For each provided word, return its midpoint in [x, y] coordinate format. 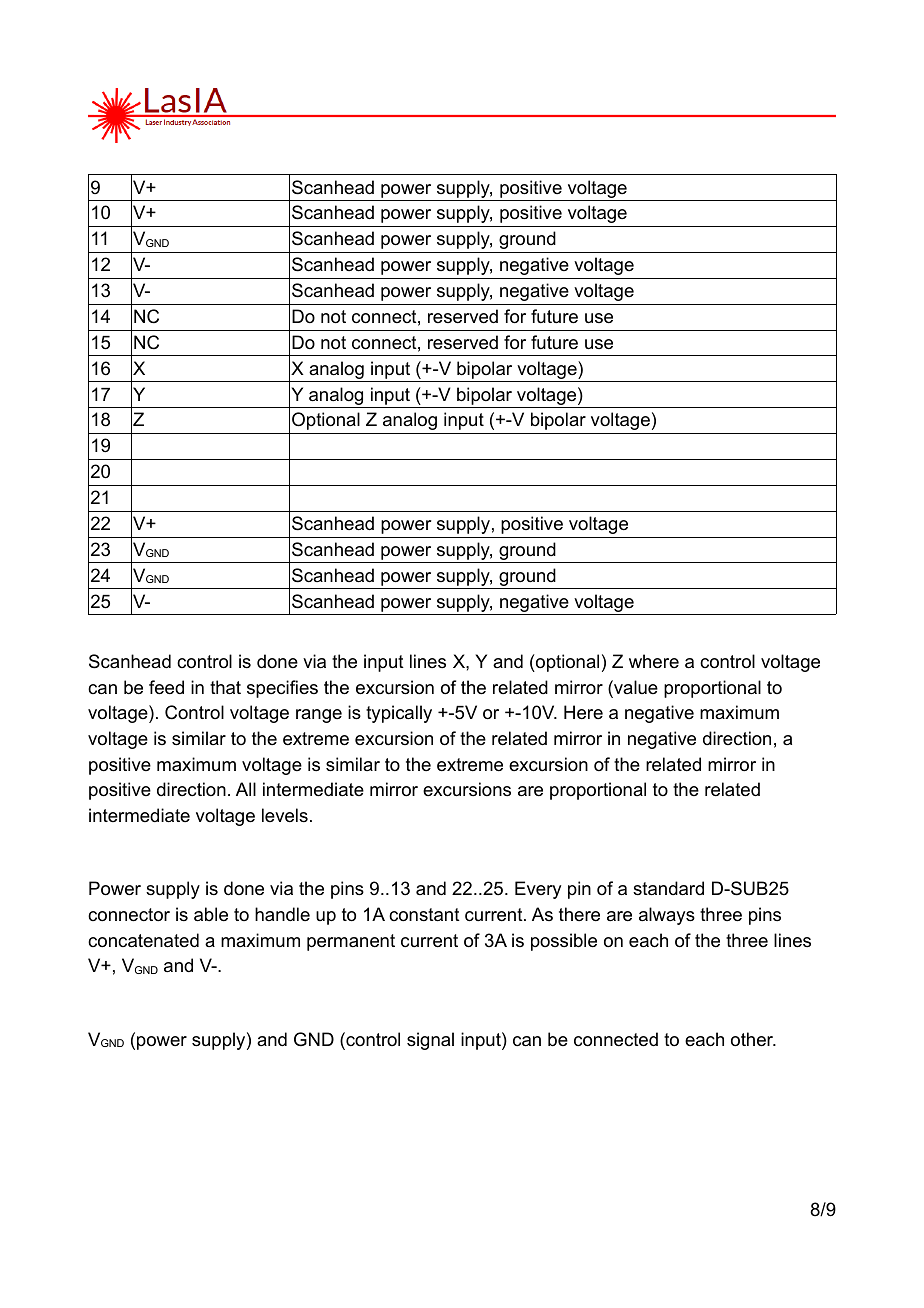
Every [538, 890]
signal [430, 1041]
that [225, 687]
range [319, 716]
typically [399, 714]
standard [668, 888]
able [211, 914]
